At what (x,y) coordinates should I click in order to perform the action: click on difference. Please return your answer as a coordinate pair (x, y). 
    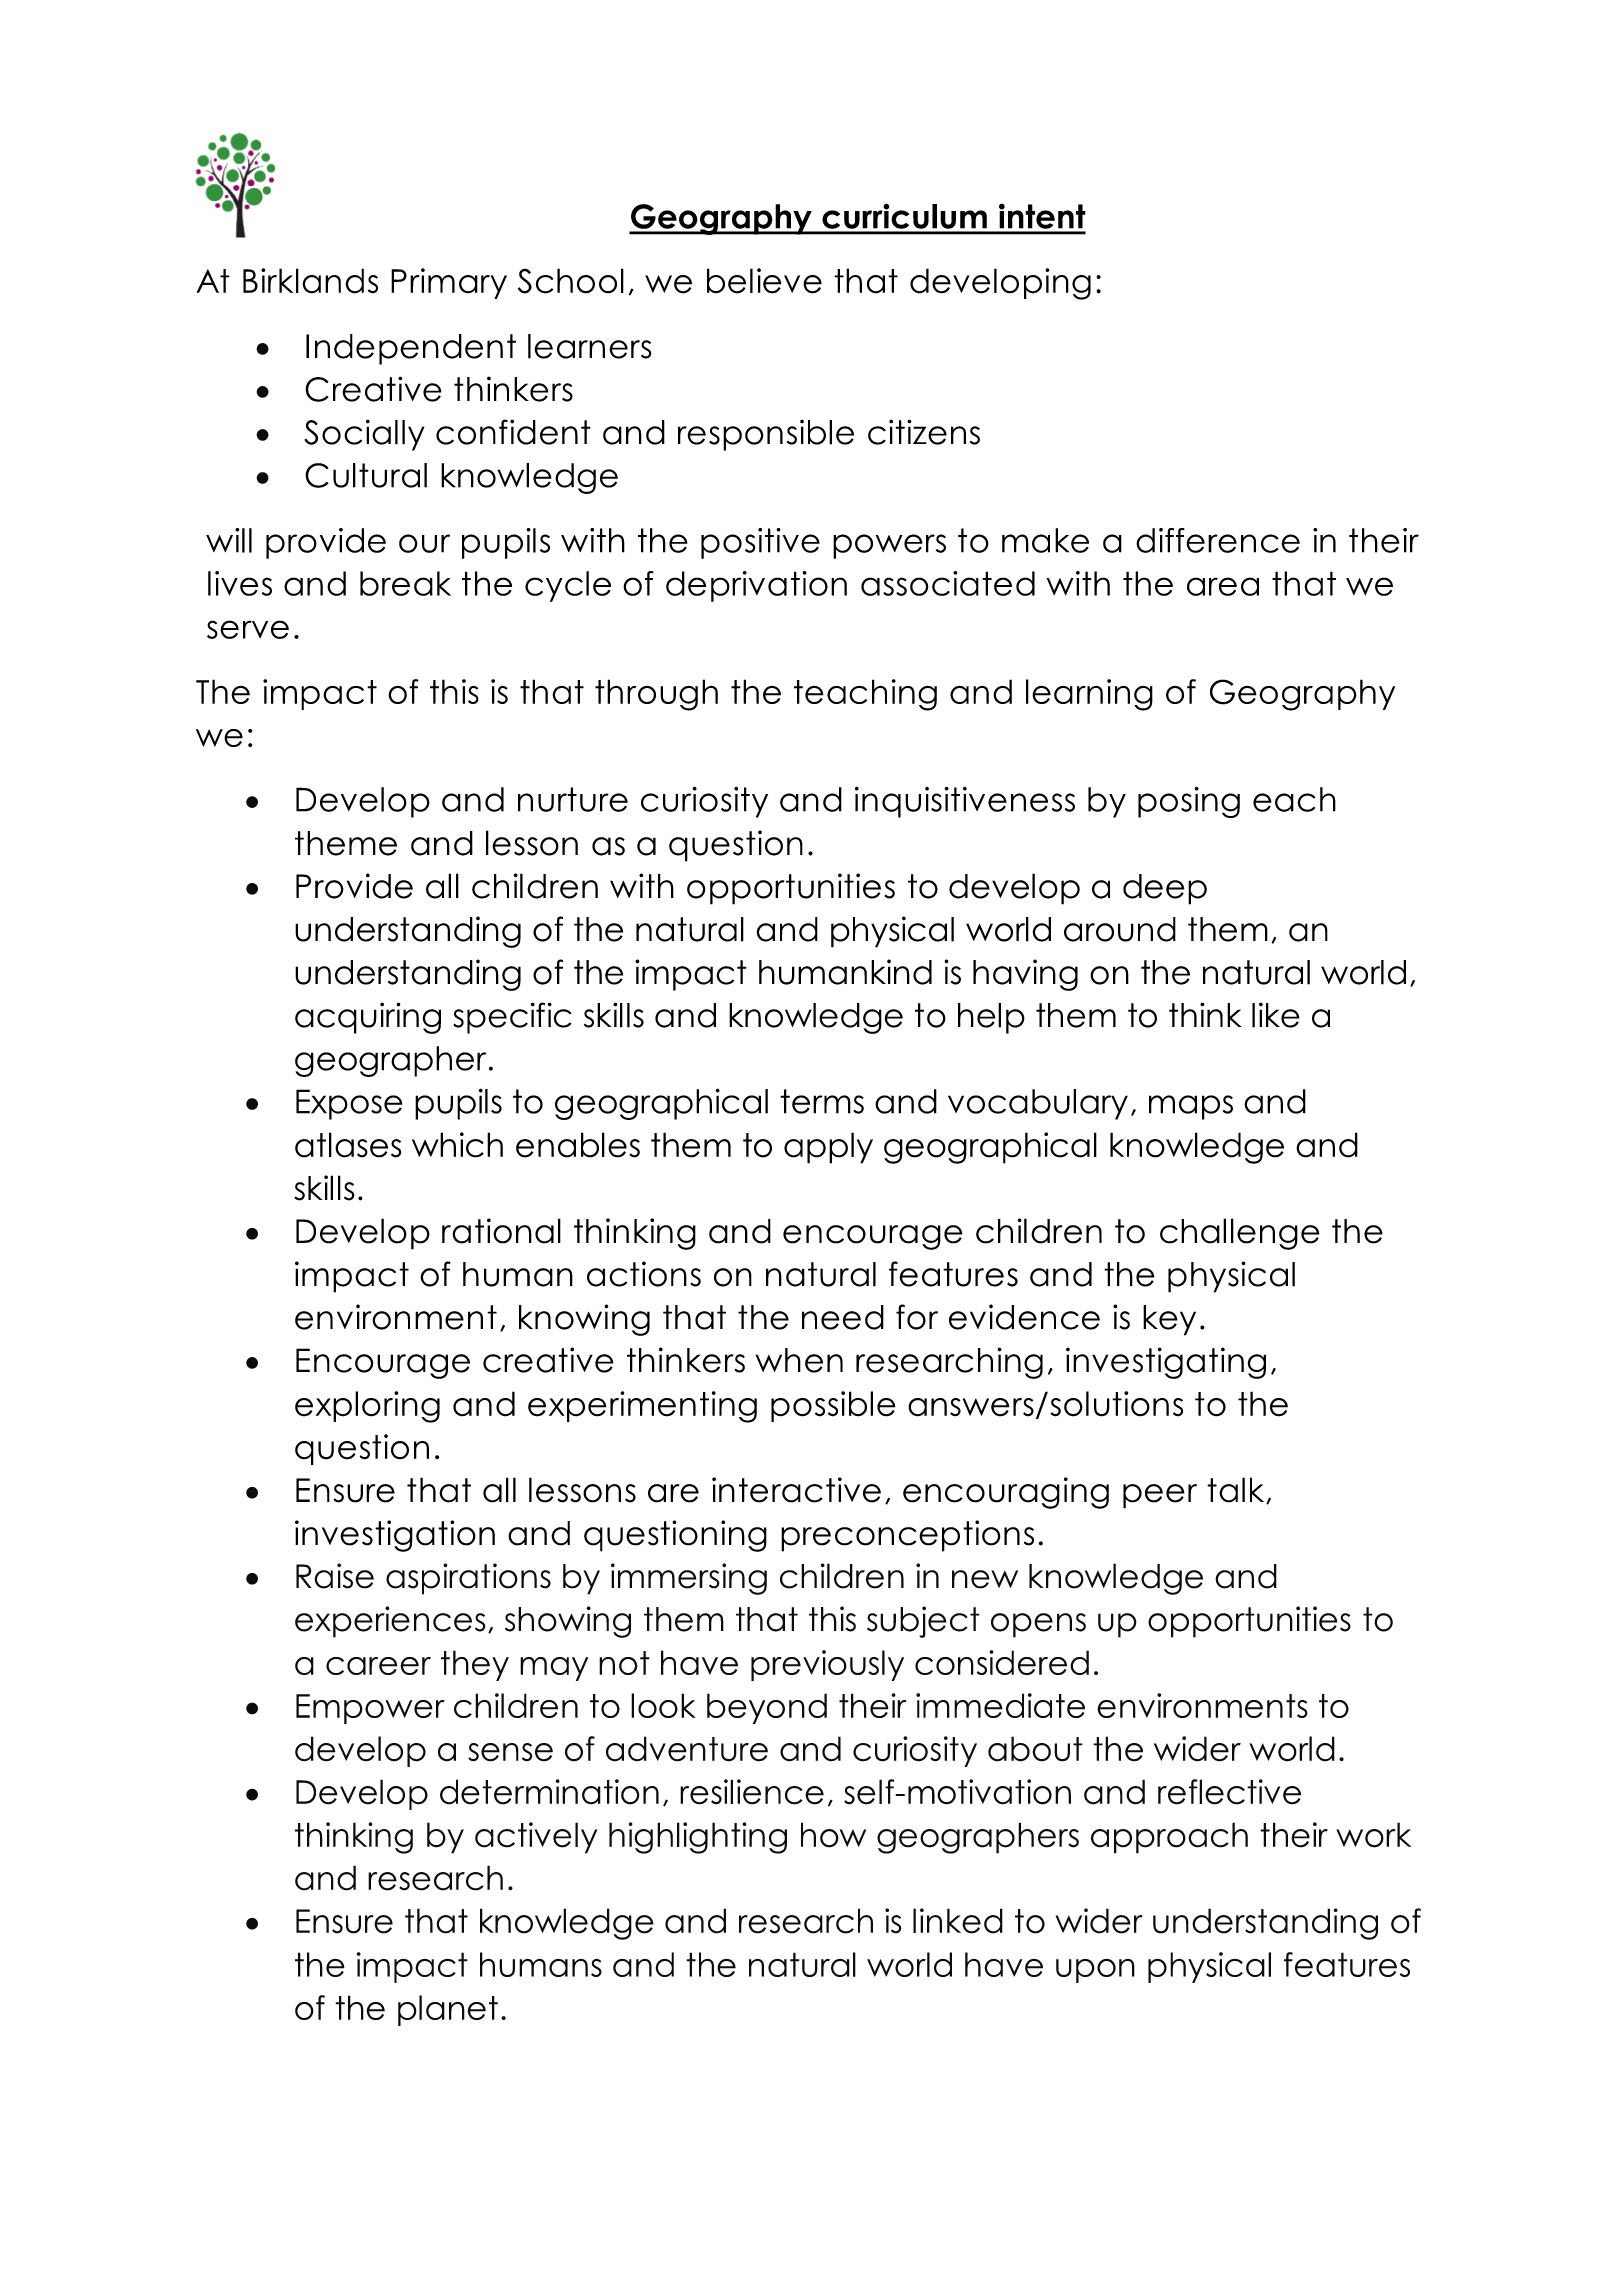
    Looking at the image, I should click on (1218, 540).
